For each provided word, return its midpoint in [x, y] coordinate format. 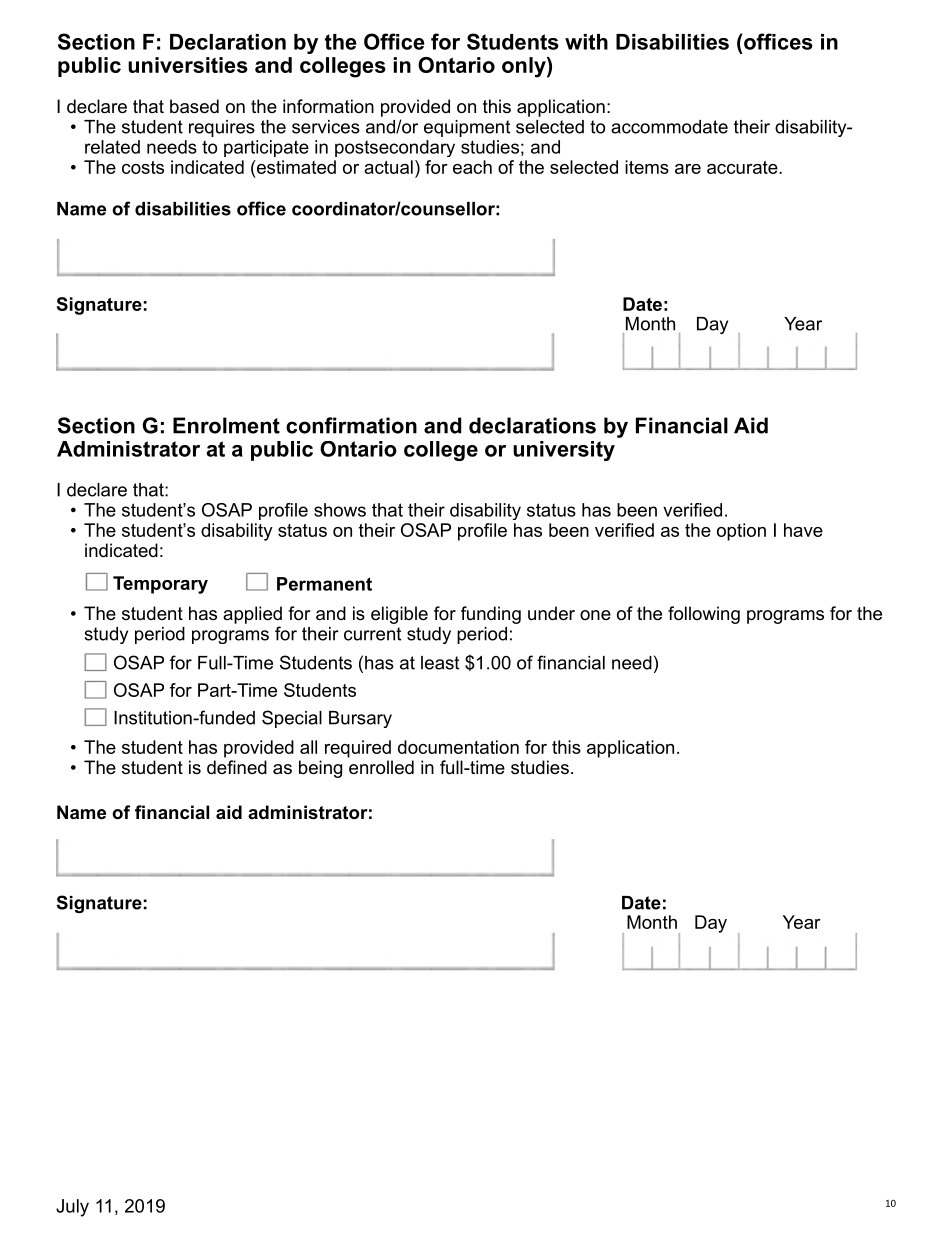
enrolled [381, 767]
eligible [399, 615]
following [704, 615]
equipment [467, 128]
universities [188, 65]
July [72, 1208]
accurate [743, 167]
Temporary [160, 585]
